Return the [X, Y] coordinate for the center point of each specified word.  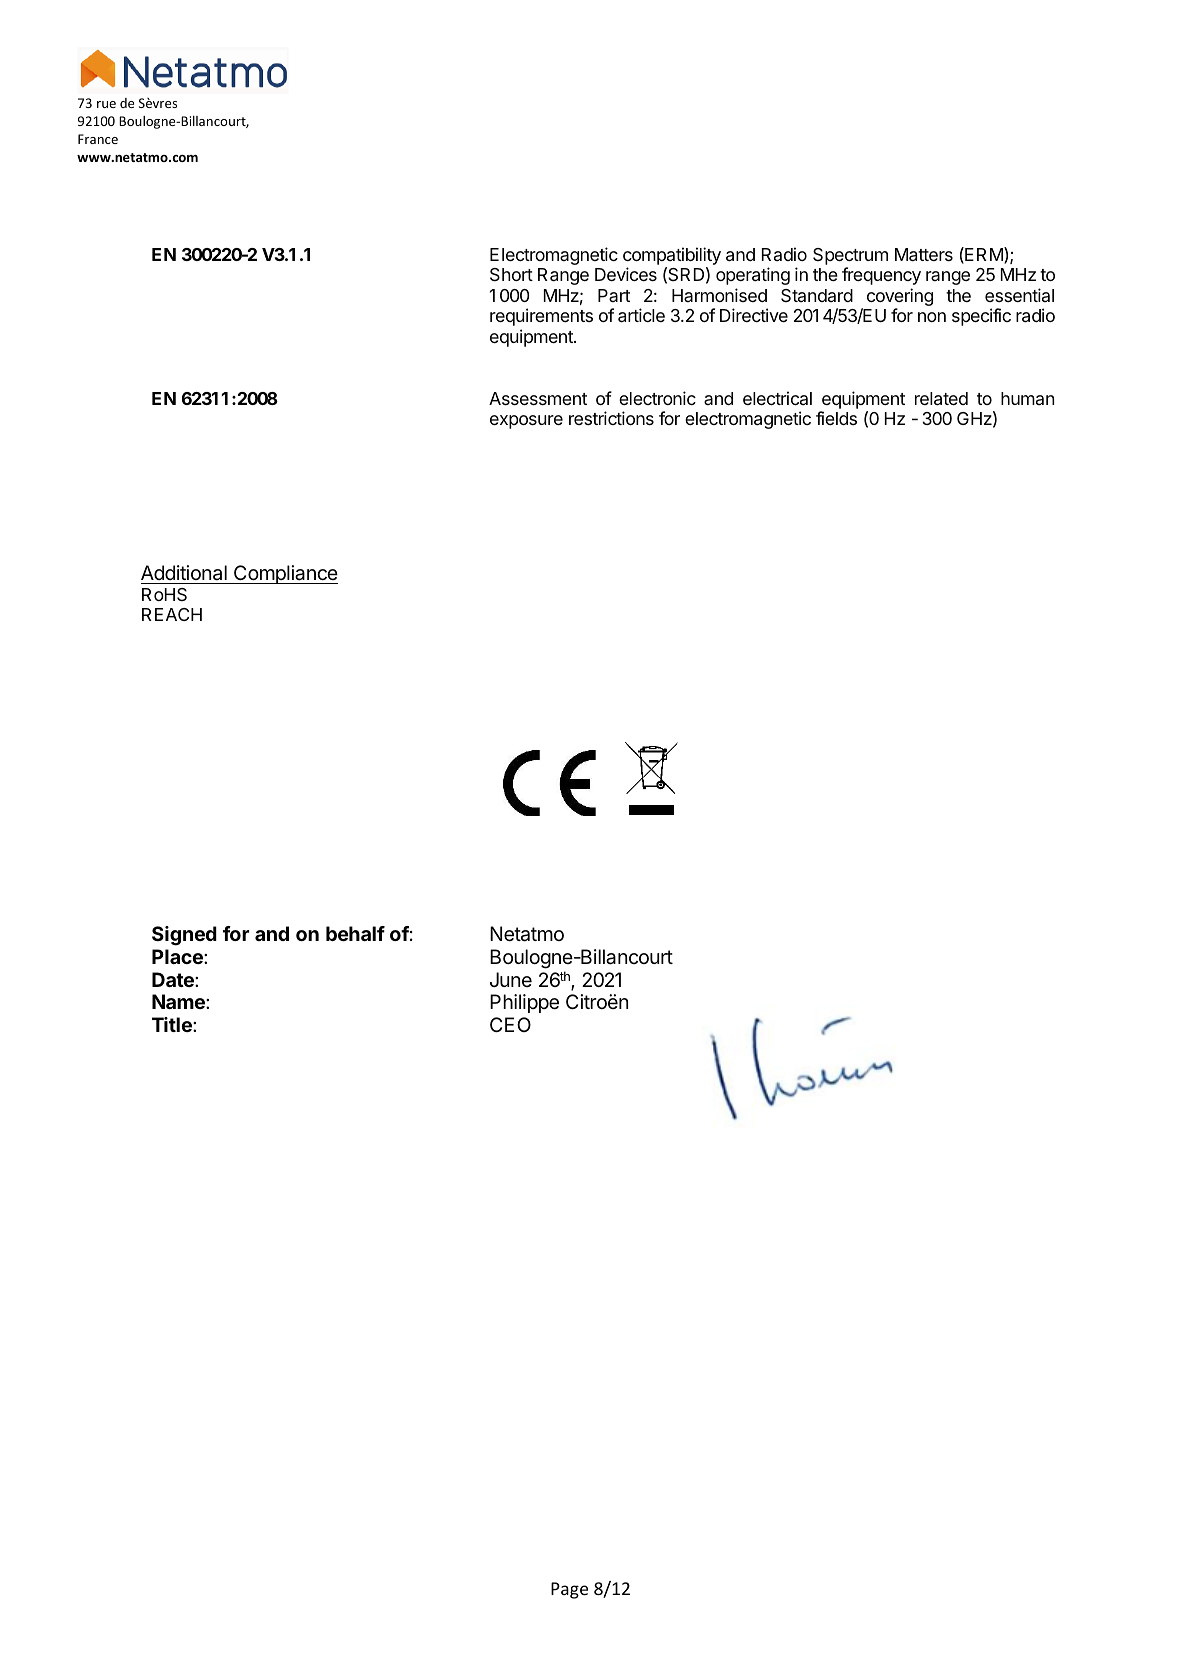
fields [836, 418]
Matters [924, 255]
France [98, 139]
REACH [172, 614]
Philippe [524, 1003]
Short [511, 275]
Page [569, 1590]
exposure [526, 422]
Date [174, 979]
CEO [510, 1024]
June [511, 979]
